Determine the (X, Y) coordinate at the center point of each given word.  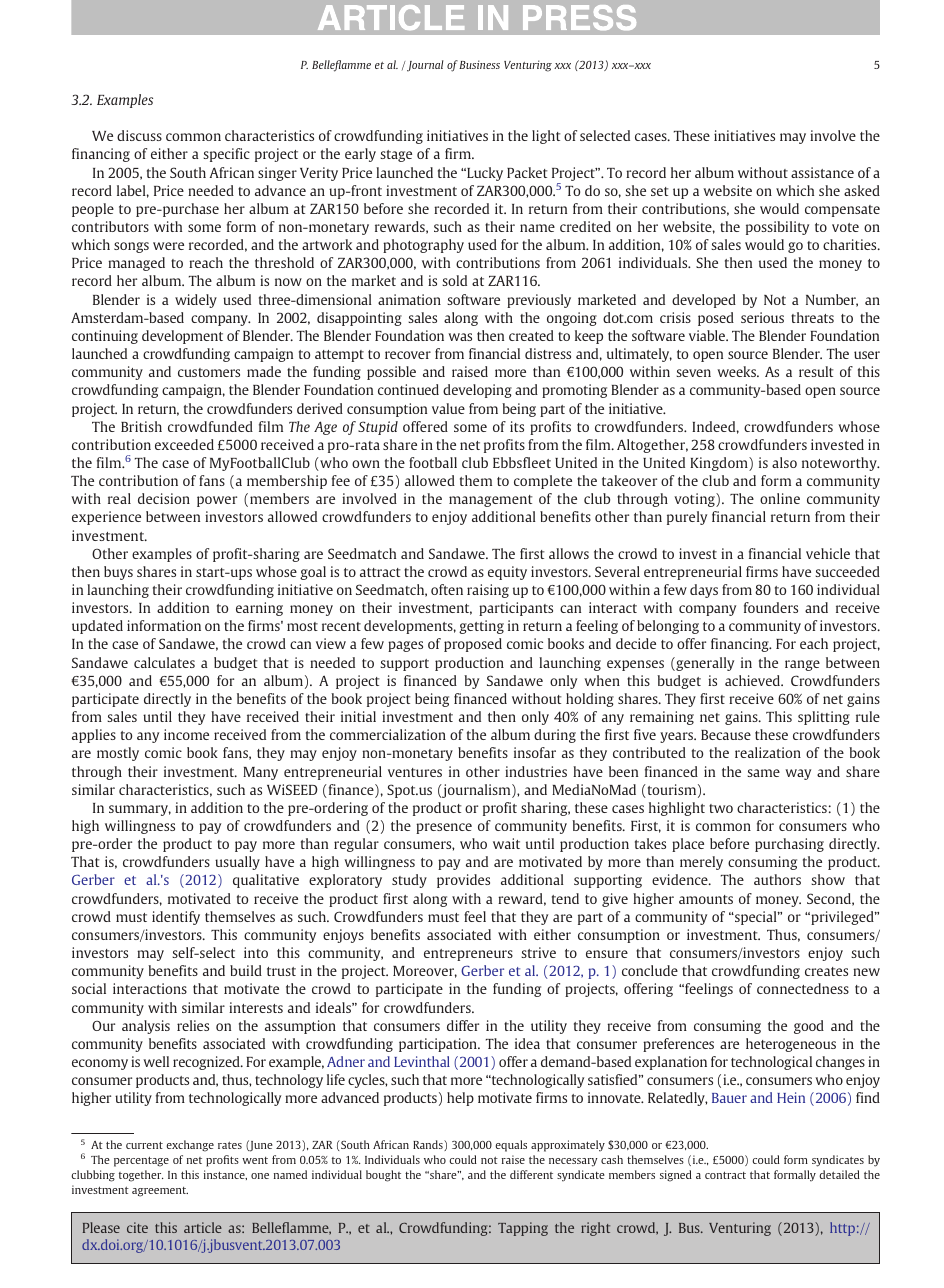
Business (479, 64)
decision (164, 498)
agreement (160, 1192)
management (491, 501)
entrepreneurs (468, 955)
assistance (822, 172)
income (186, 734)
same (763, 773)
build (246, 970)
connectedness (803, 988)
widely (196, 301)
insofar (535, 752)
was (460, 337)
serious (762, 317)
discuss (139, 135)
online (780, 498)
